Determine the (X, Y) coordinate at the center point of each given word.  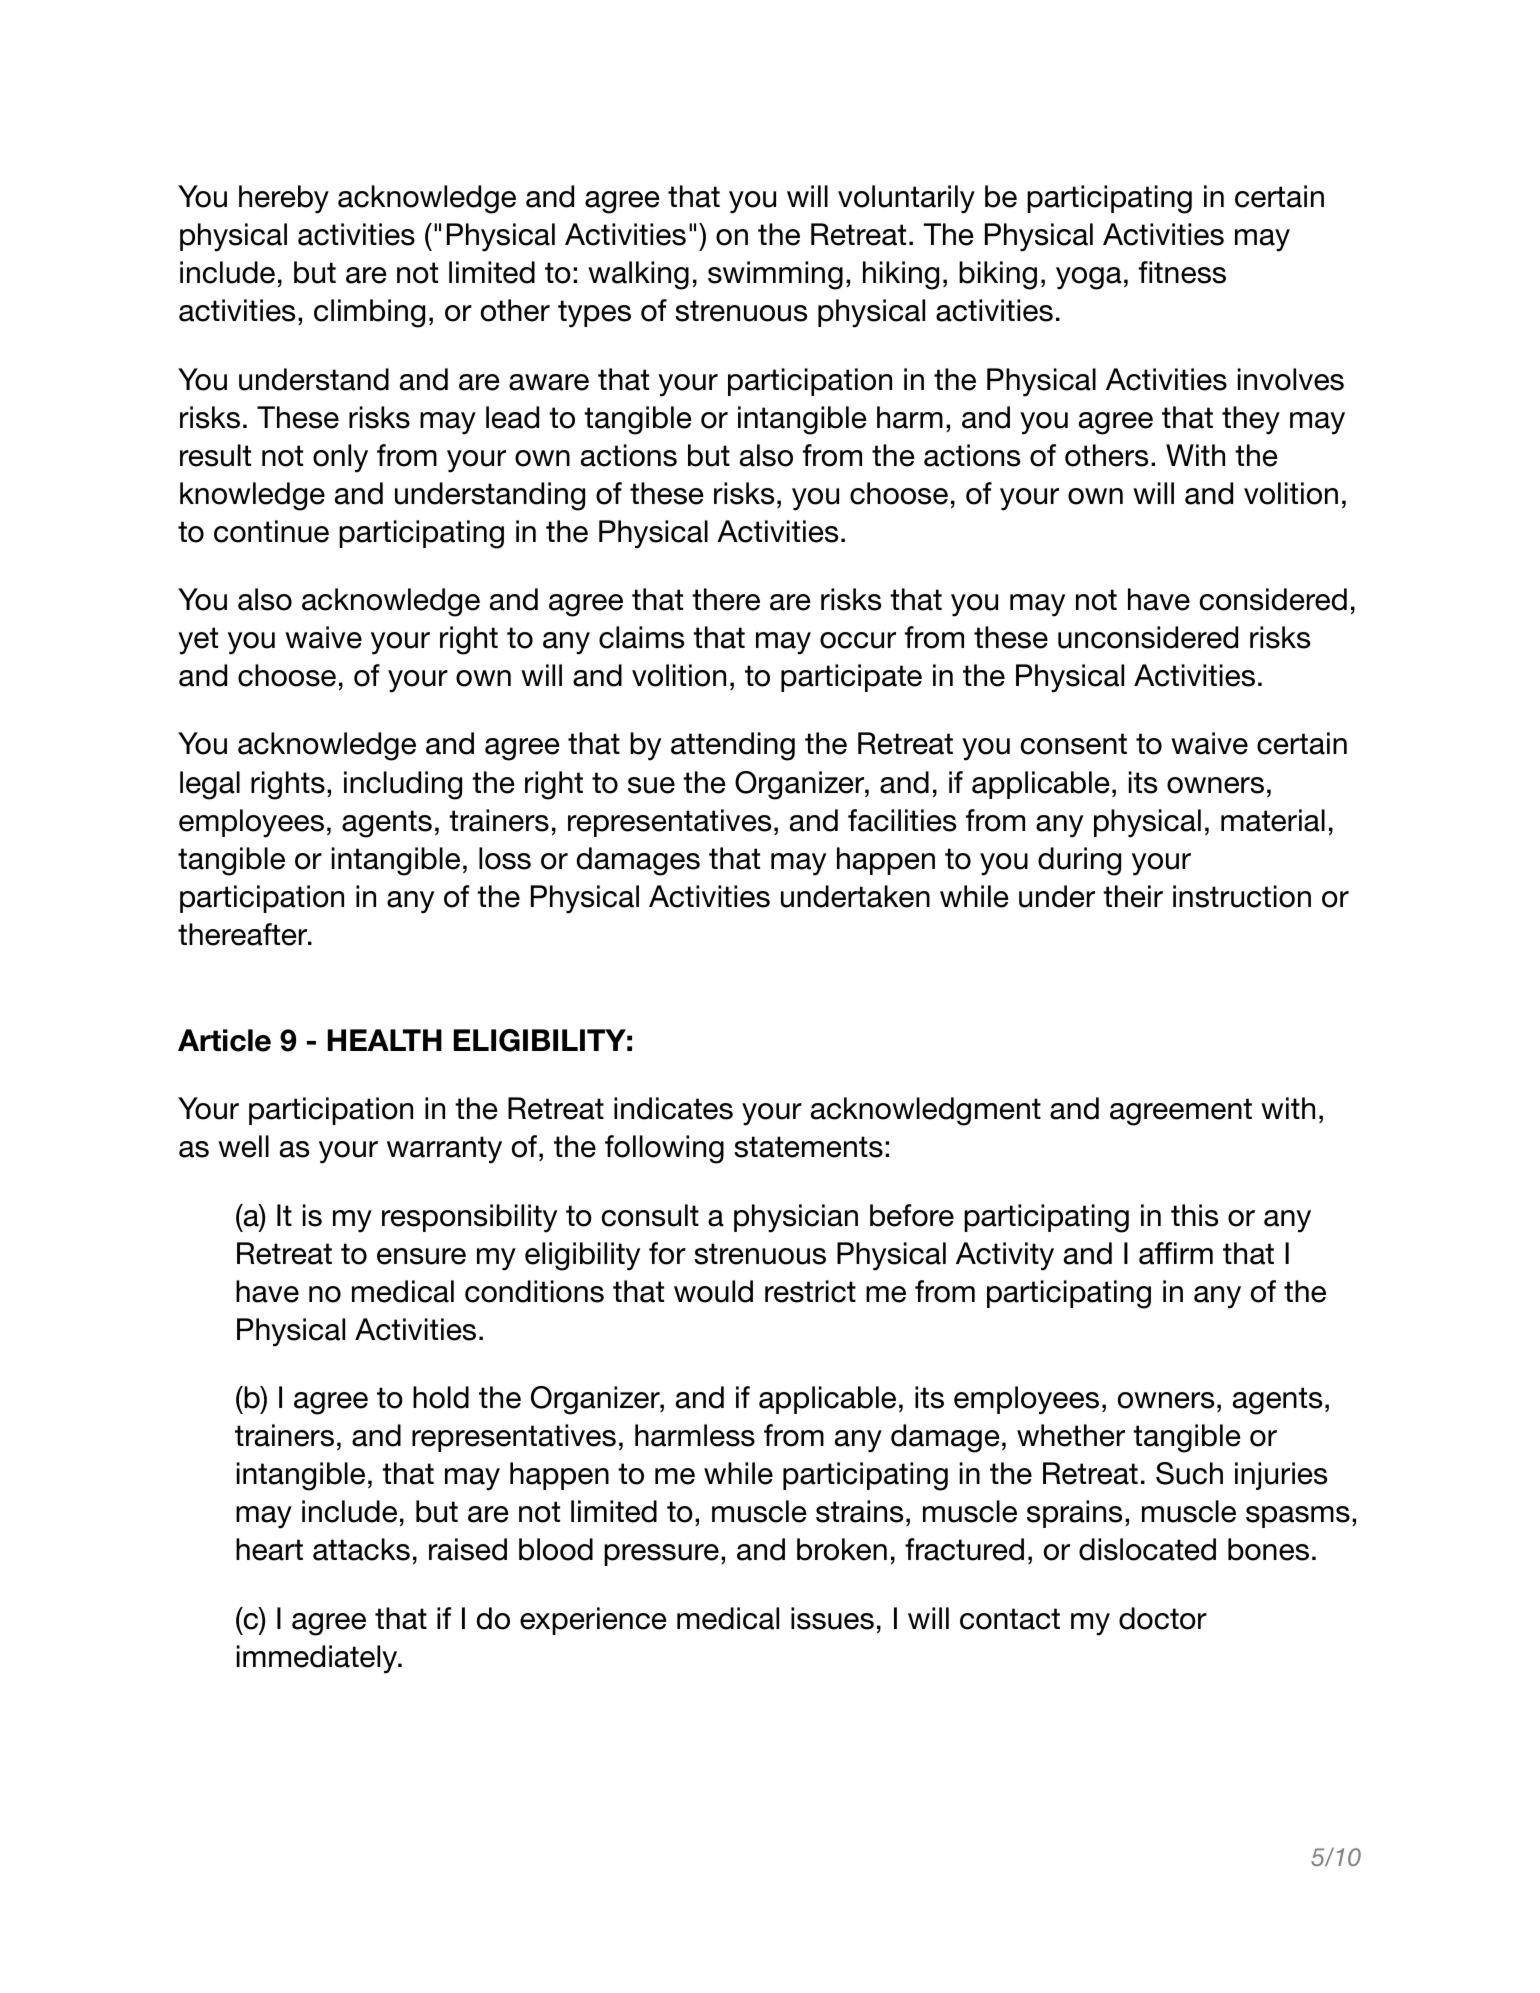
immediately (318, 1659)
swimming (775, 275)
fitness (1182, 272)
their (1133, 896)
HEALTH (385, 1040)
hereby (284, 199)
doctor (1163, 1618)
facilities (902, 820)
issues (832, 1618)
